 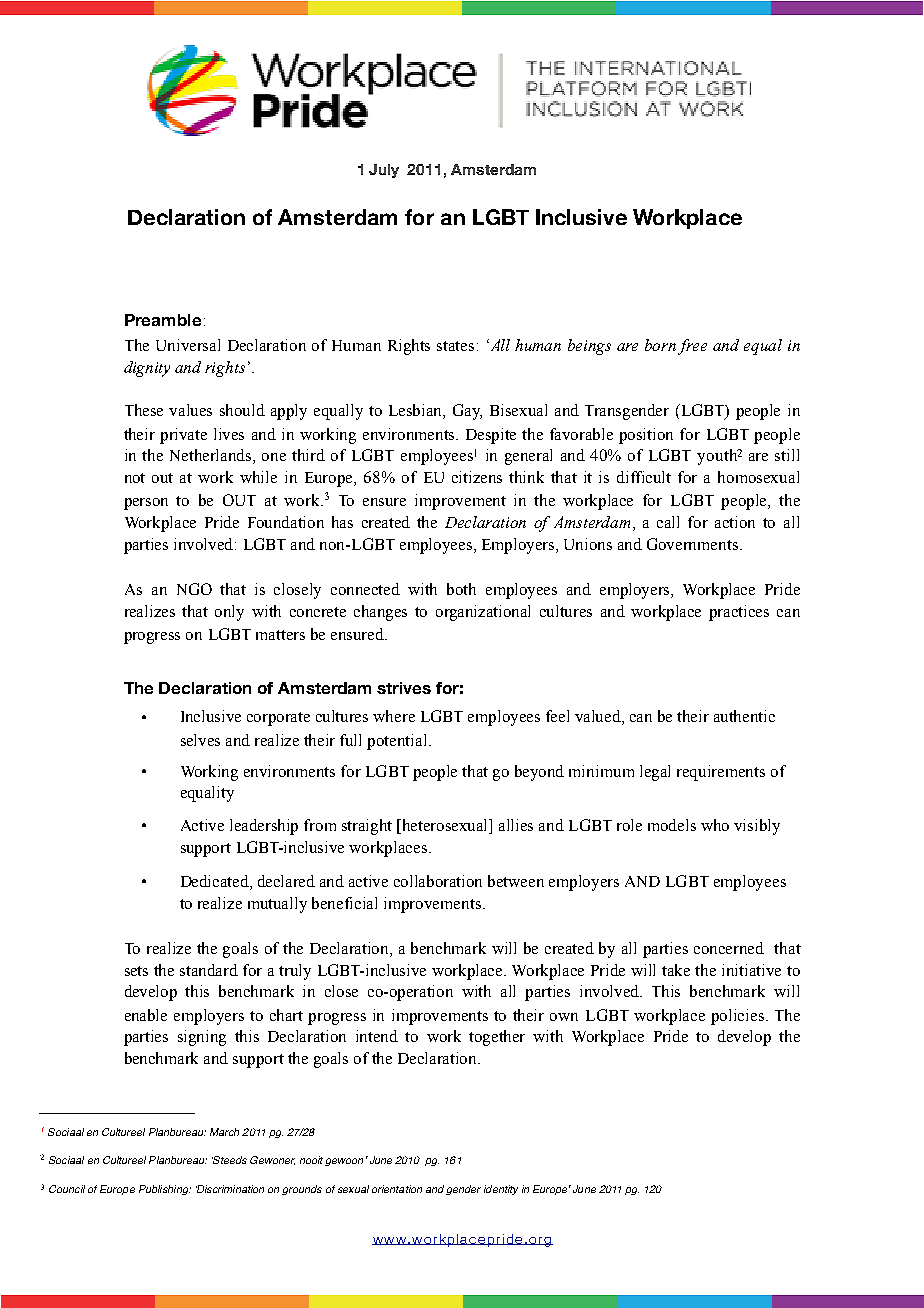 What do you see at coordinates (229, 1160) in the image?
I see `Steeds` at bounding box center [229, 1160].
